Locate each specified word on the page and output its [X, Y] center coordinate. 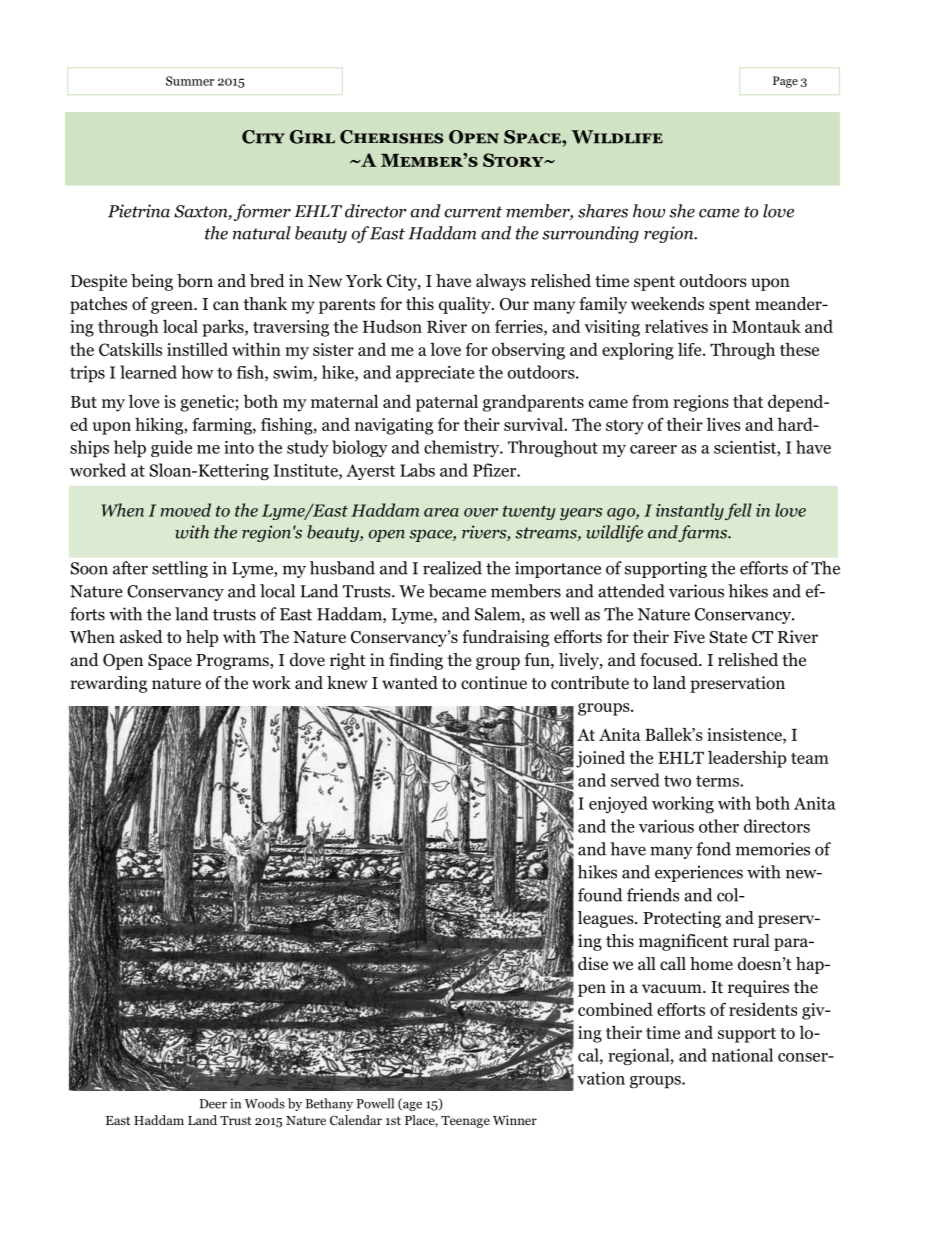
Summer [190, 81]
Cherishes [391, 137]
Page [785, 82]
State [728, 637]
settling [180, 569]
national [742, 1055]
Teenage [465, 1122]
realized [452, 568]
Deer [213, 1104]
